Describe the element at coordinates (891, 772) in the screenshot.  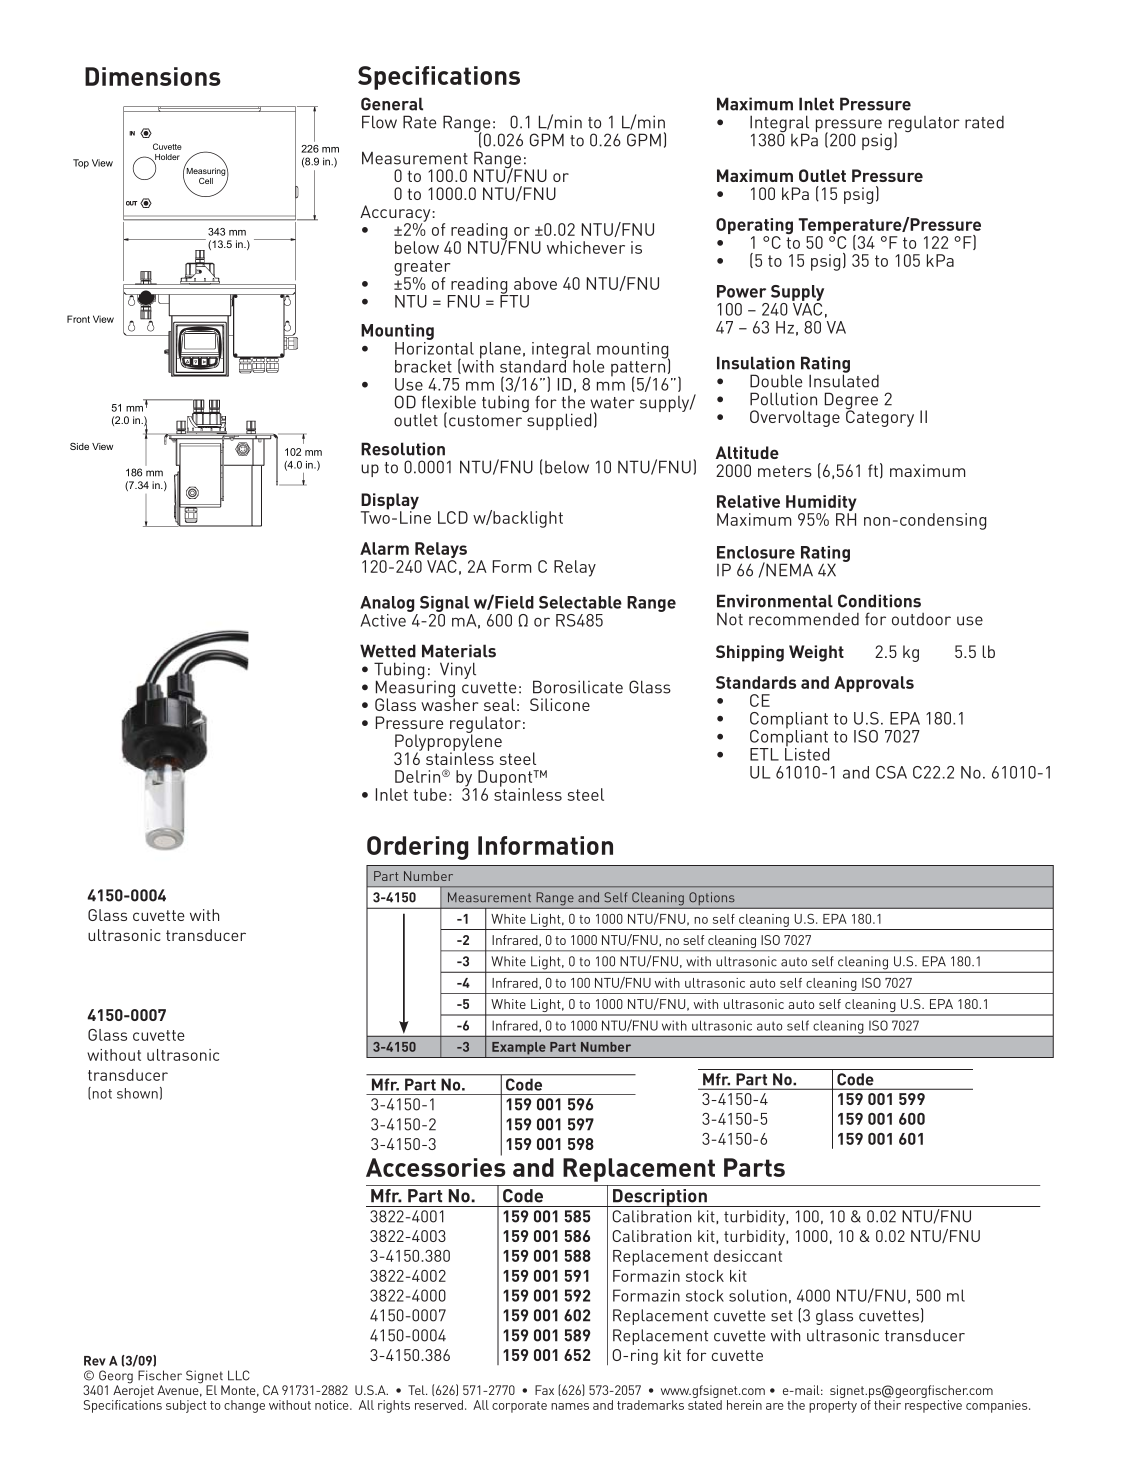
I see `CSA` at that location.
